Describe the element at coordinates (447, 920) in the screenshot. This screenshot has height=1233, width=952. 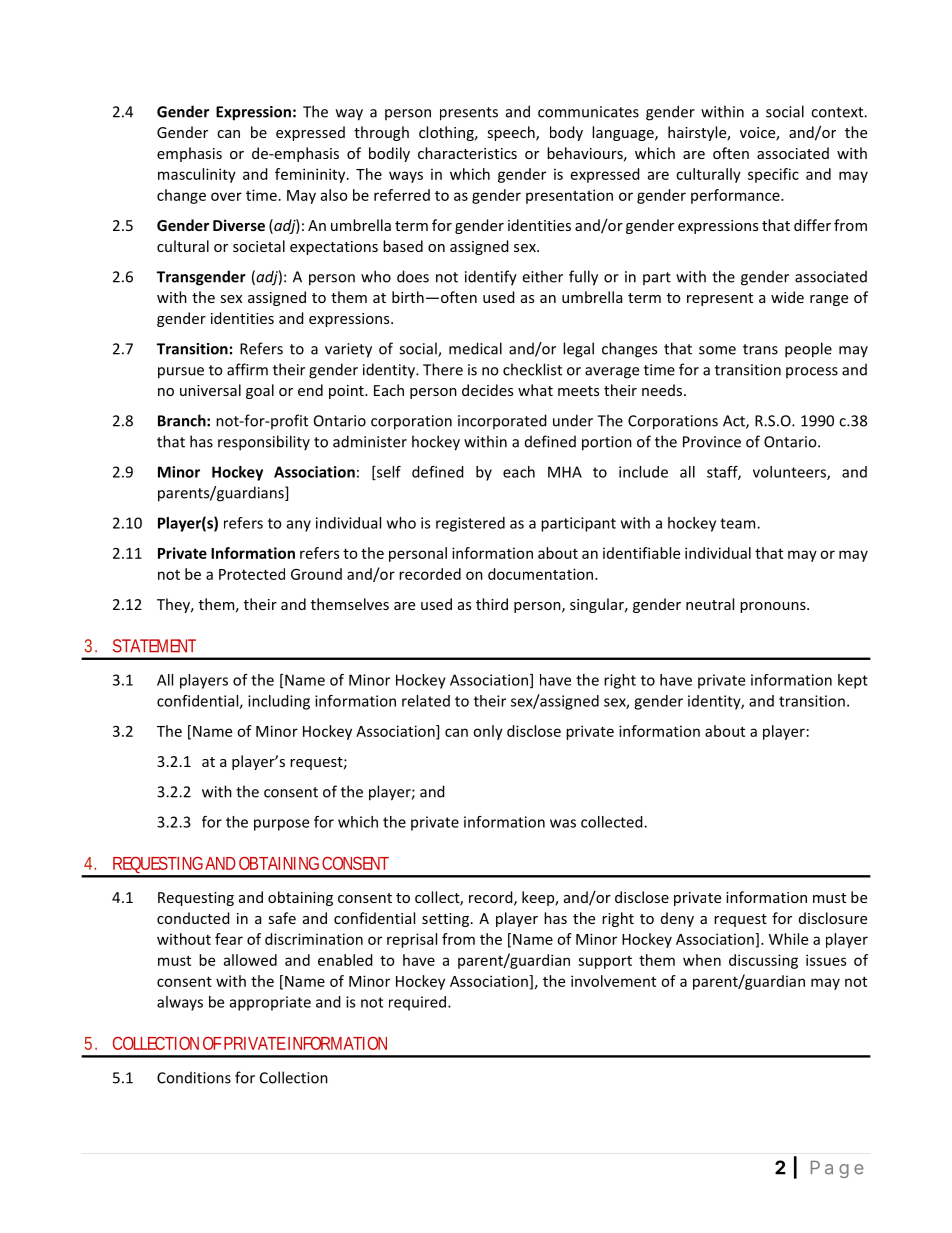
I see `setting` at that location.
